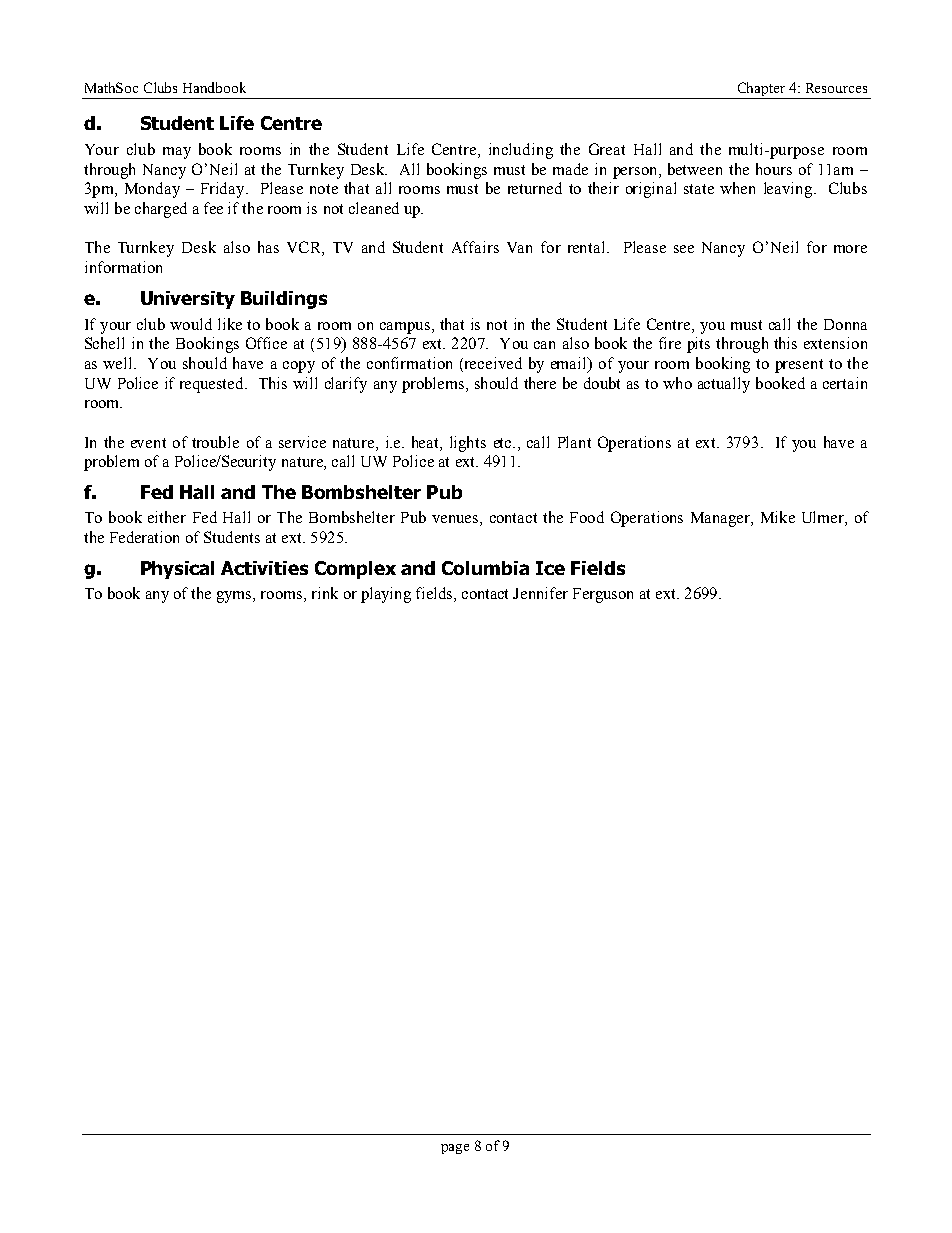 The width and height of the image is (952, 1233). What do you see at coordinates (603, 595) in the image?
I see `Ferguson` at bounding box center [603, 595].
